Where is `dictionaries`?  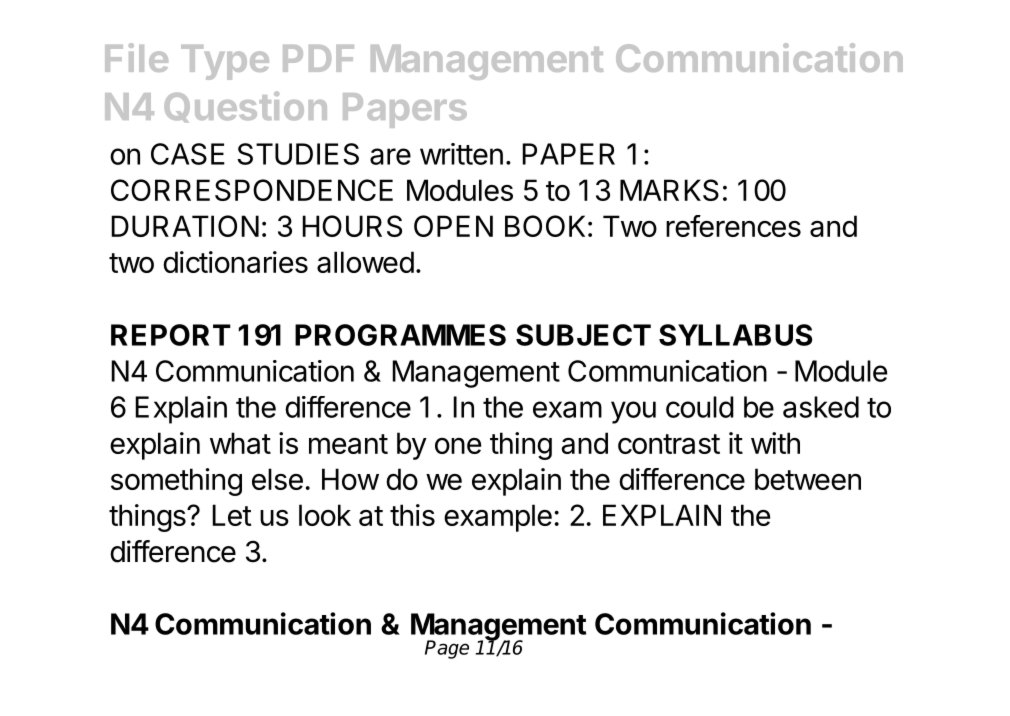 dictionaries is located at coordinates (235, 262).
